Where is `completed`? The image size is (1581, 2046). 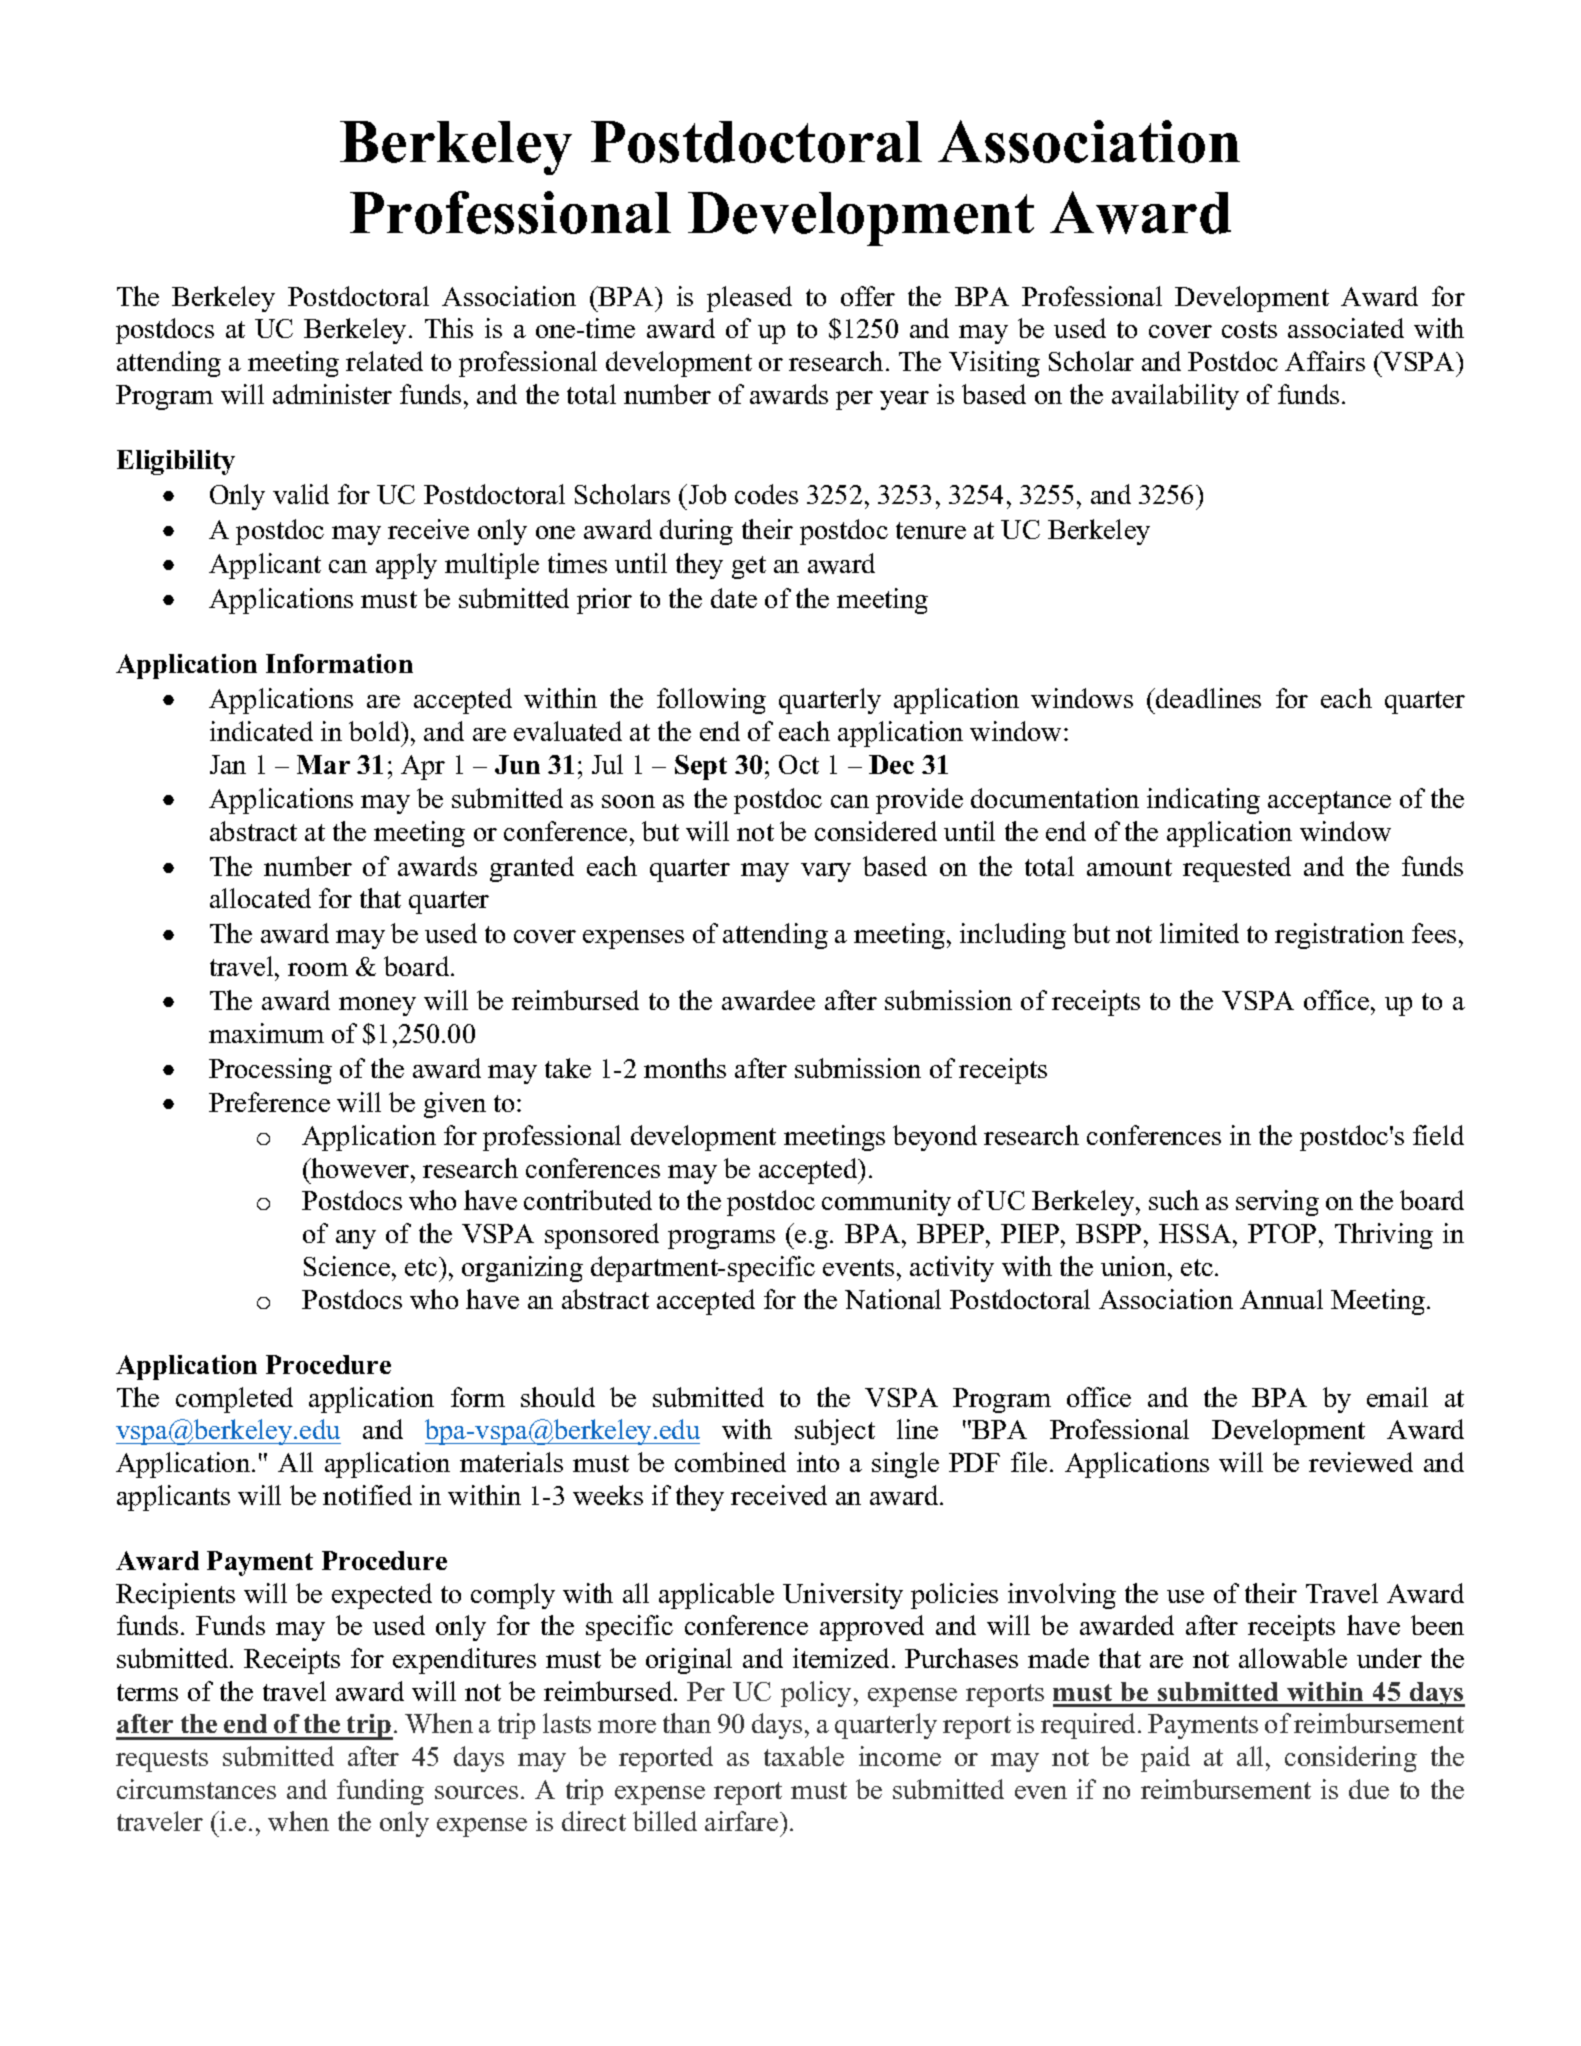 completed is located at coordinates (234, 1400).
